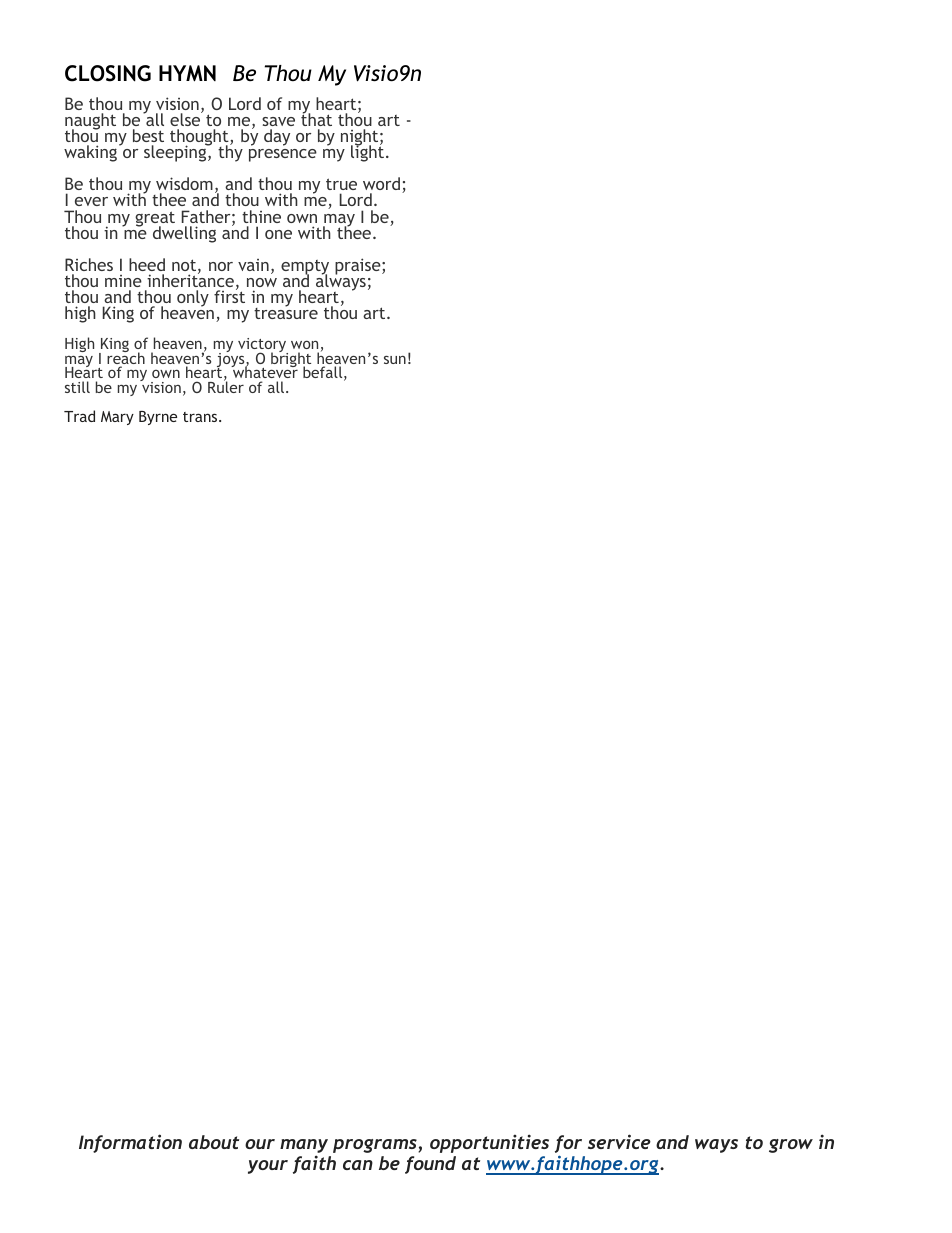  Describe the element at coordinates (304, 344) in the screenshot. I see `won` at that location.
